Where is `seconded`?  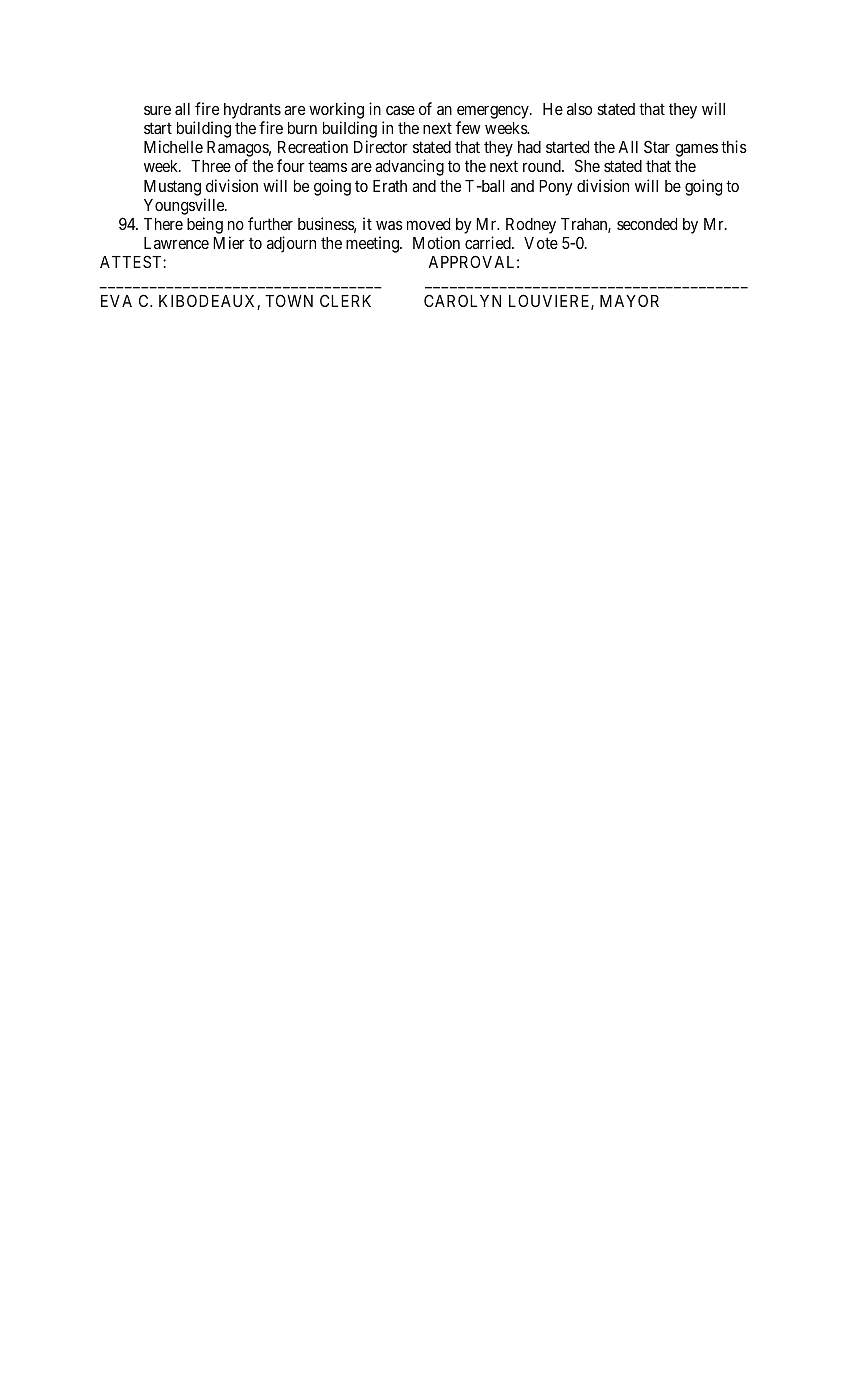
seconded is located at coordinates (647, 224).
